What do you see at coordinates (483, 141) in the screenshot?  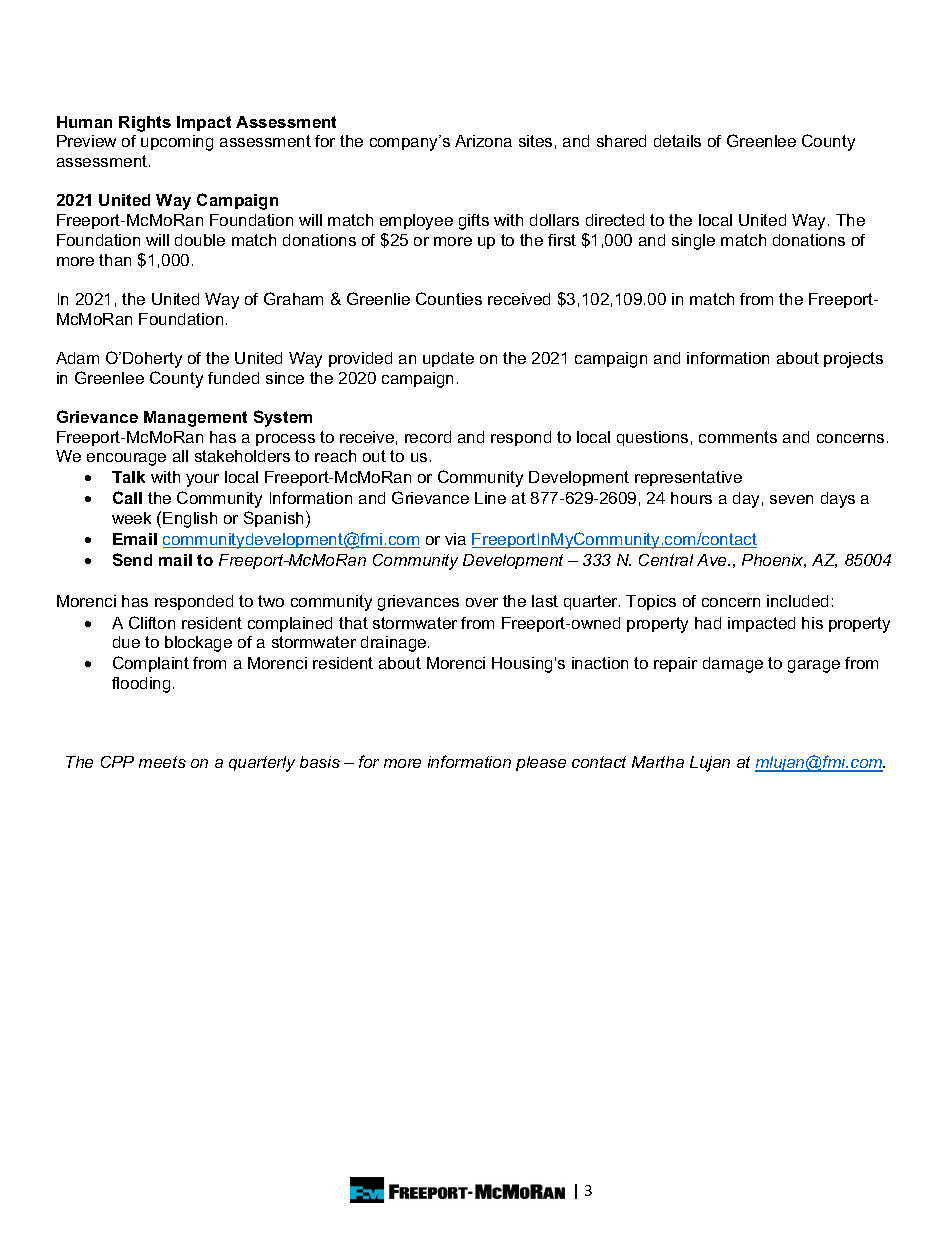 I see `Arizona` at bounding box center [483, 141].
